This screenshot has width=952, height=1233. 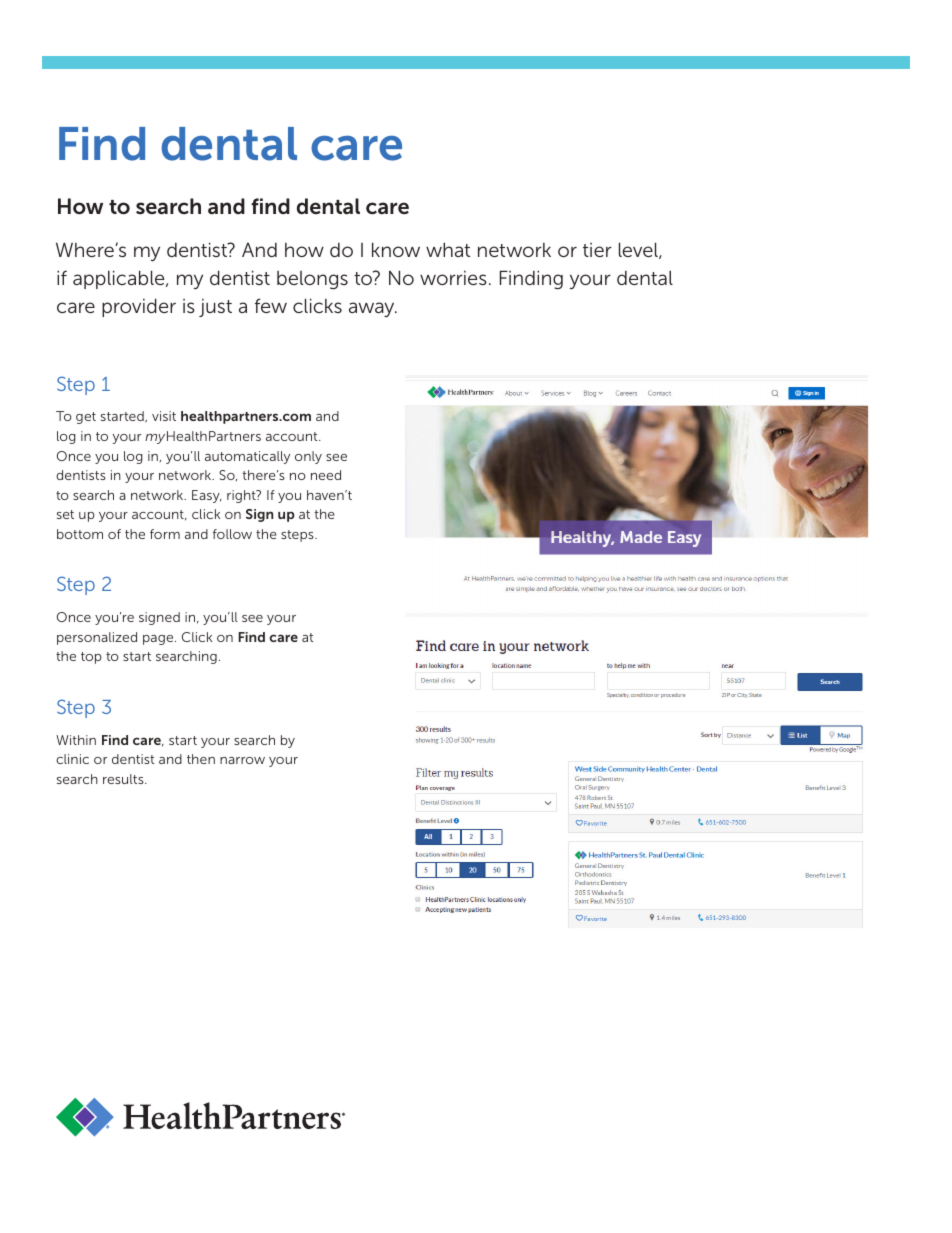 I want to click on belongs, so click(x=312, y=280).
